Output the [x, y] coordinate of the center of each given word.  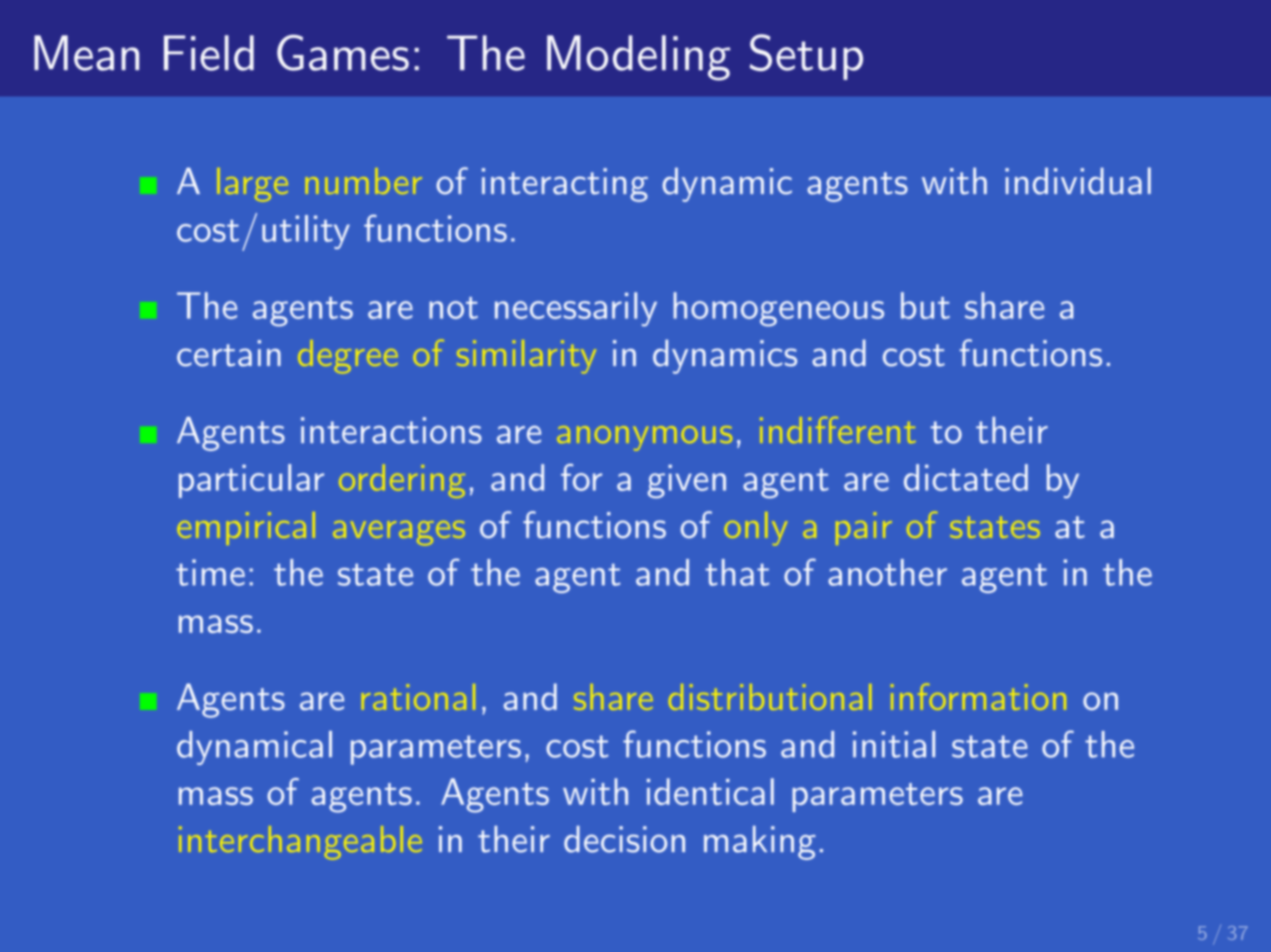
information [978, 697]
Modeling [638, 58]
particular [251, 481]
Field [209, 53]
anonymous [644, 438]
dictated [966, 477]
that [737, 572]
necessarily [576, 309]
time [210, 572]
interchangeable [300, 843]
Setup [806, 57]
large [252, 184]
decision [624, 839]
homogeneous [778, 309]
